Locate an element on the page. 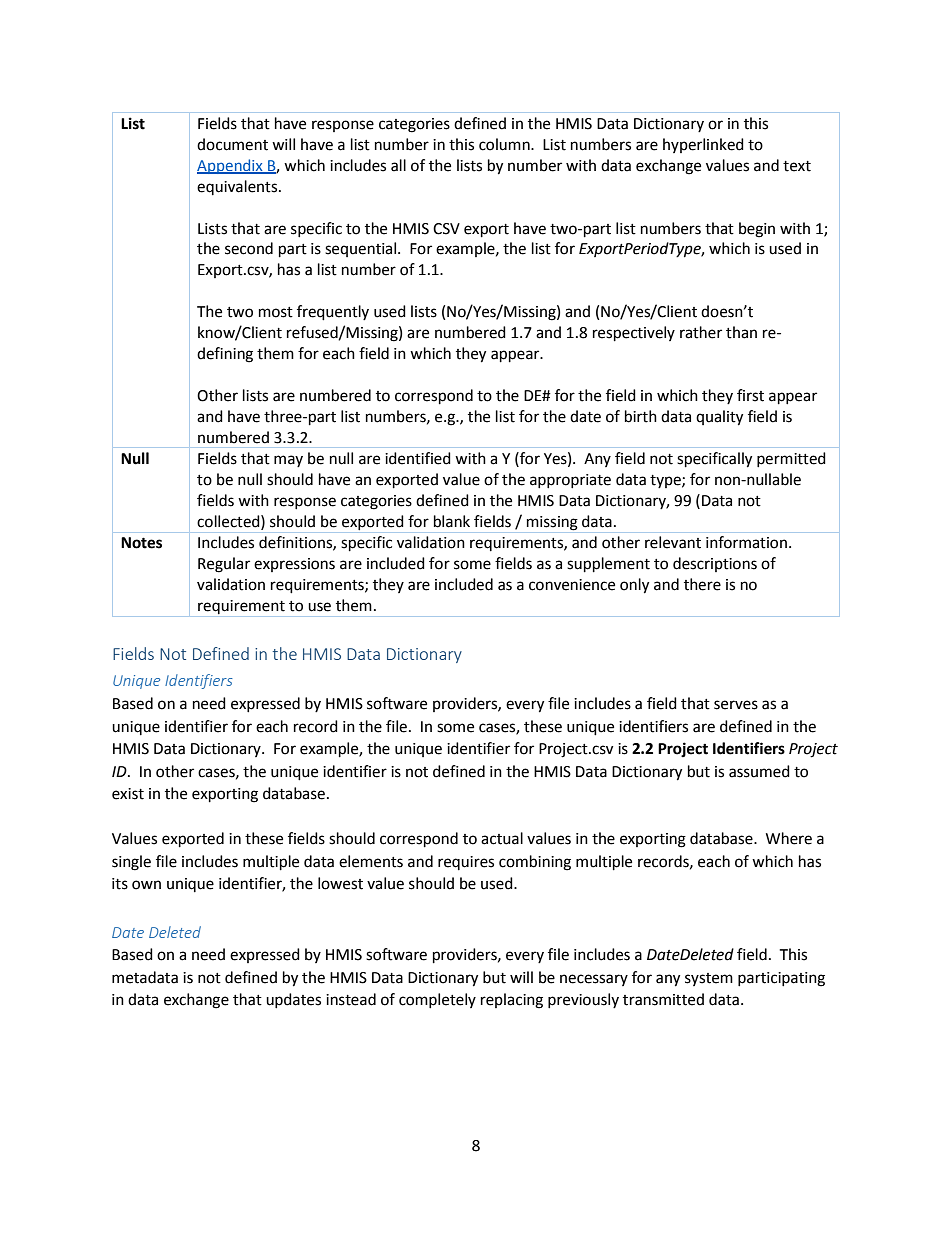  system is located at coordinates (709, 979).
